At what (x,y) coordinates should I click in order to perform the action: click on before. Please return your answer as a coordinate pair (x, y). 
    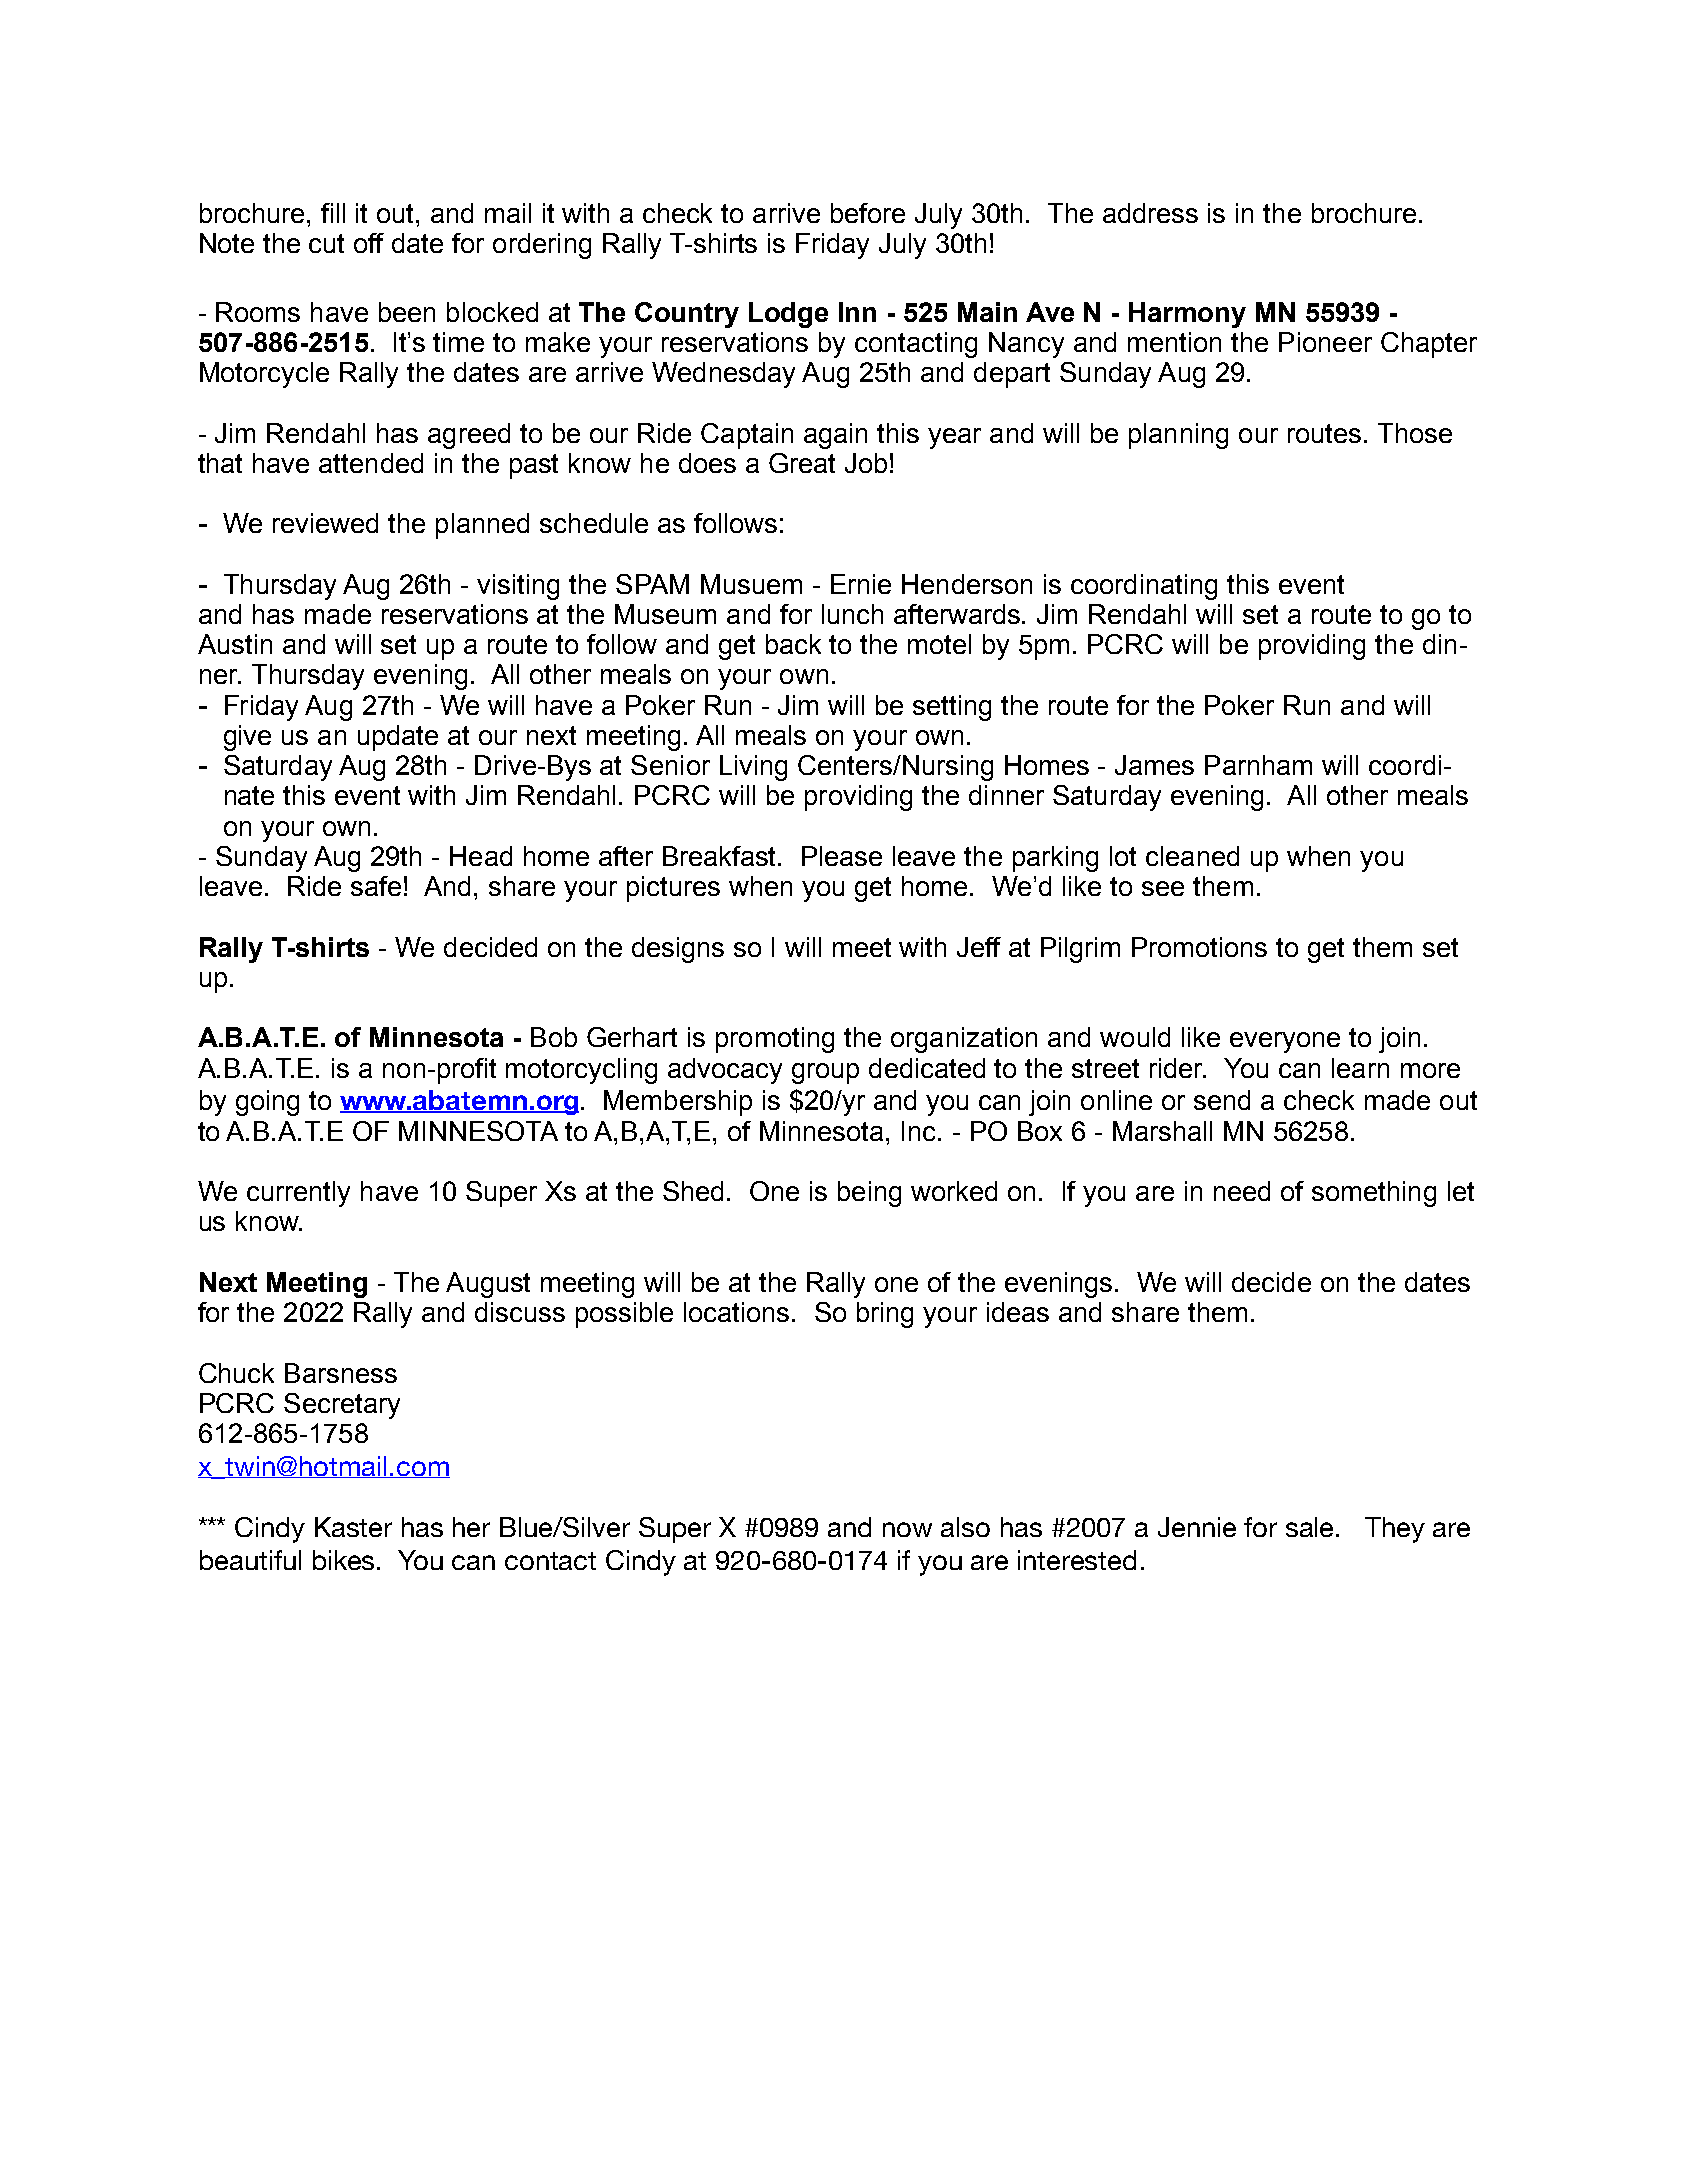
    Looking at the image, I should click on (868, 213).
